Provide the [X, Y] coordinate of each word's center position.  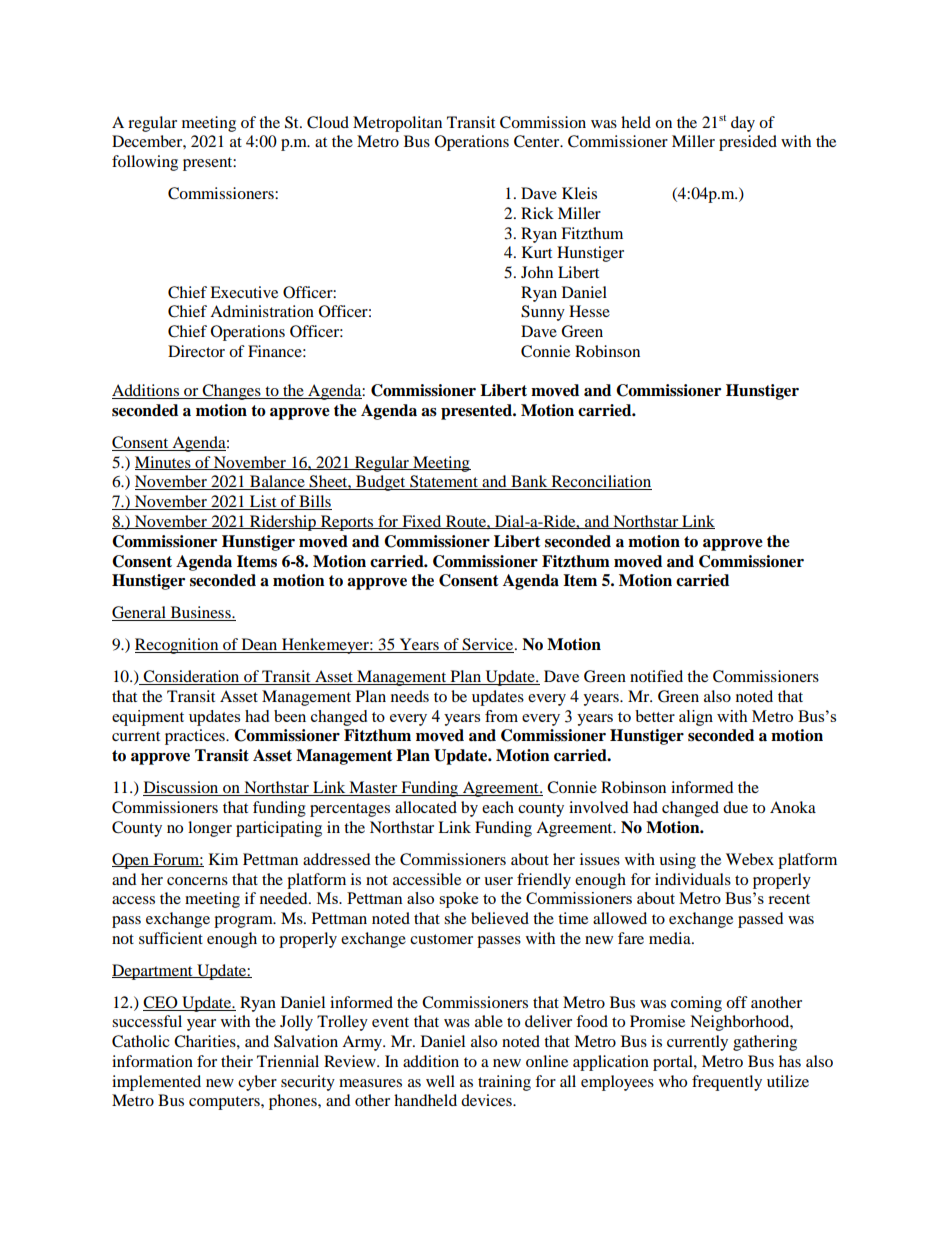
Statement [444, 482]
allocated [426, 807]
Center [538, 141]
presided [748, 143]
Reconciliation [600, 482]
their [237, 1061]
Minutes [164, 463]
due [735, 807]
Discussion [182, 788]
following [145, 163]
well [440, 1081]
